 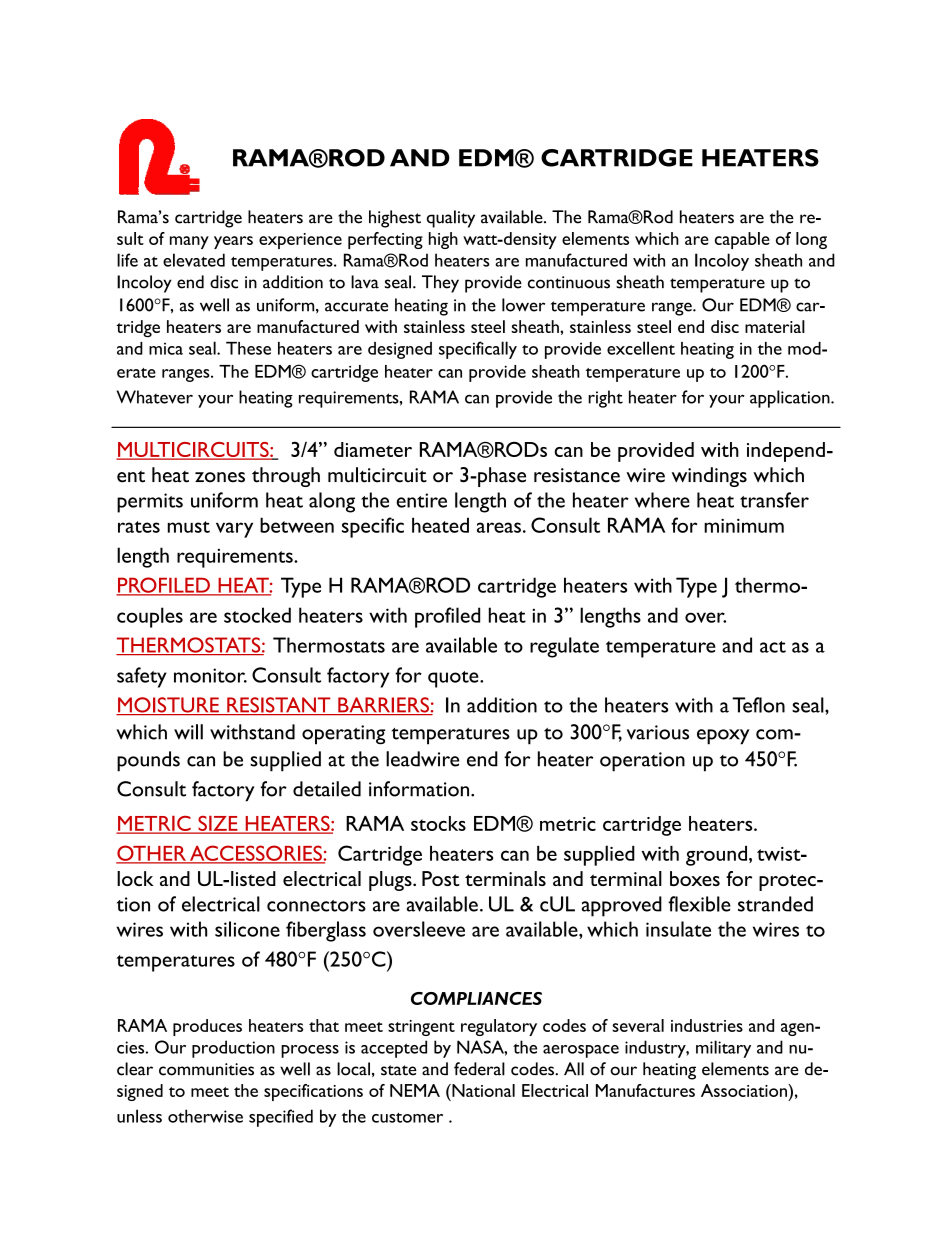 What do you see at coordinates (695, 878) in the screenshot?
I see `boxes` at bounding box center [695, 878].
